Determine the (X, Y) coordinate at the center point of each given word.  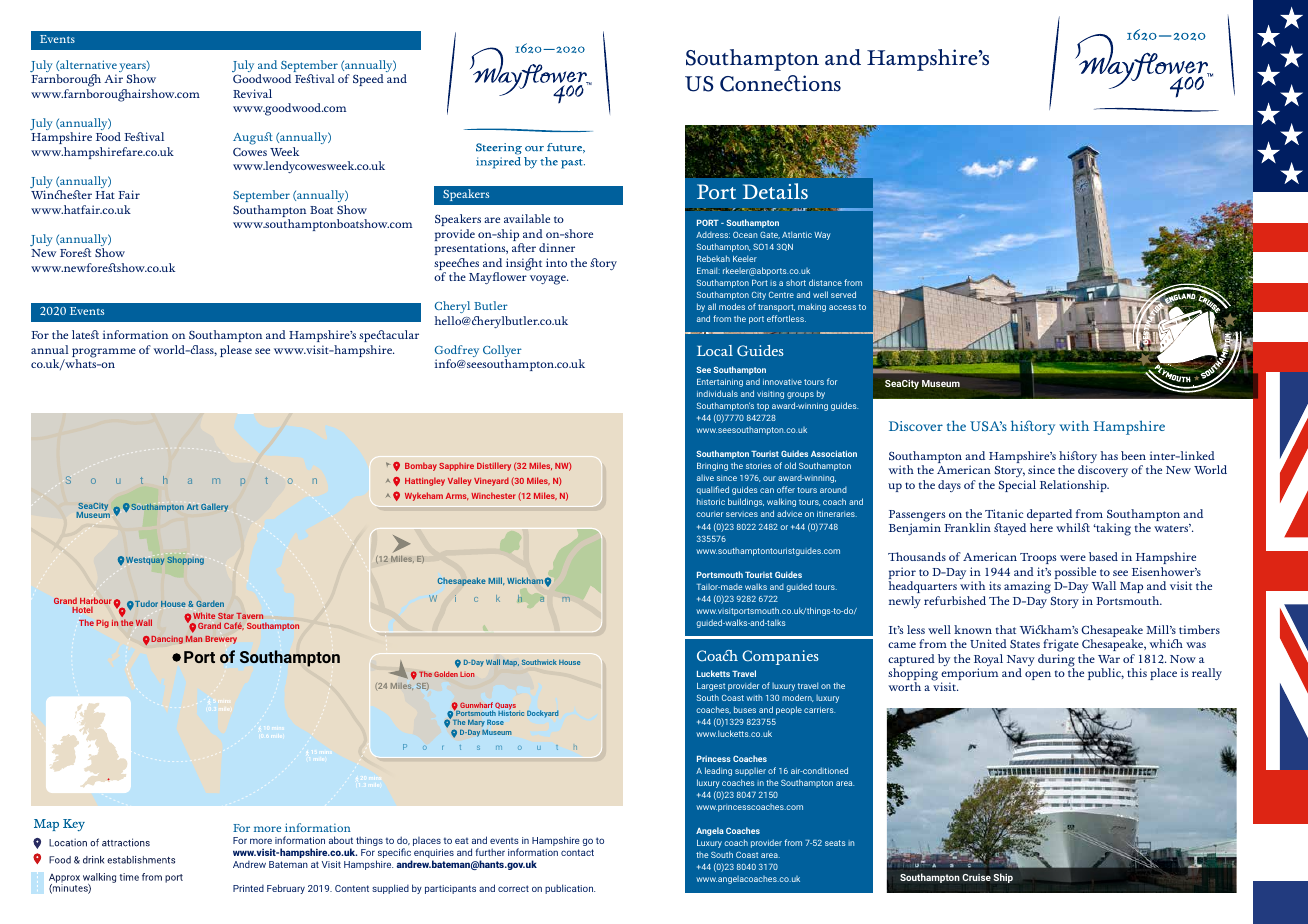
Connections (780, 83)
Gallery (214, 507)
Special (1017, 486)
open (1038, 675)
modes (732, 306)
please (236, 351)
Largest (711, 687)
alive (705, 478)
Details (775, 191)
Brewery (221, 640)
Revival (252, 93)
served (843, 294)
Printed (248, 888)
